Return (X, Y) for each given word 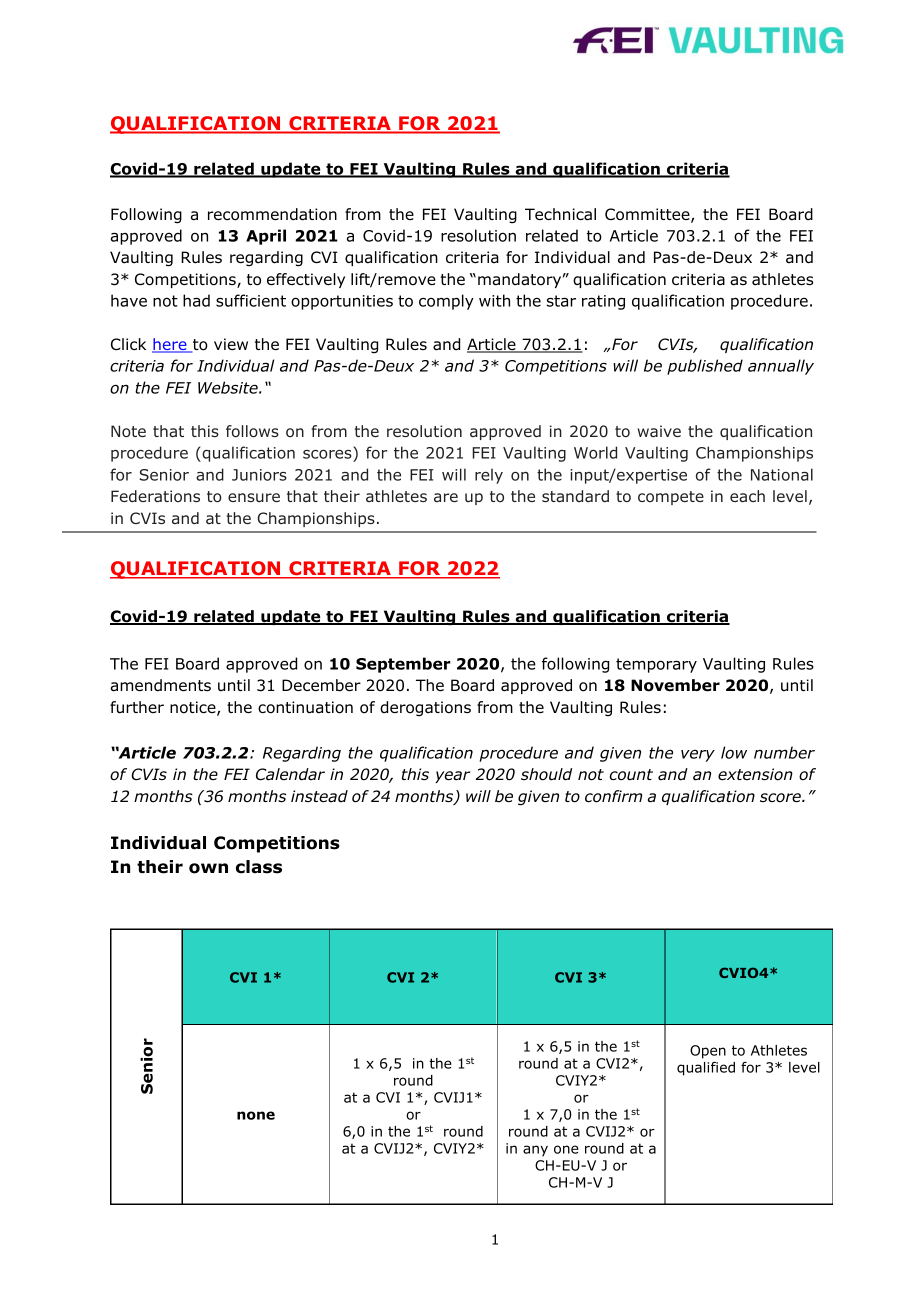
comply (446, 302)
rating (603, 302)
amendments (161, 685)
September (403, 665)
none (256, 1115)
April (266, 237)
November (675, 685)
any (535, 1151)
